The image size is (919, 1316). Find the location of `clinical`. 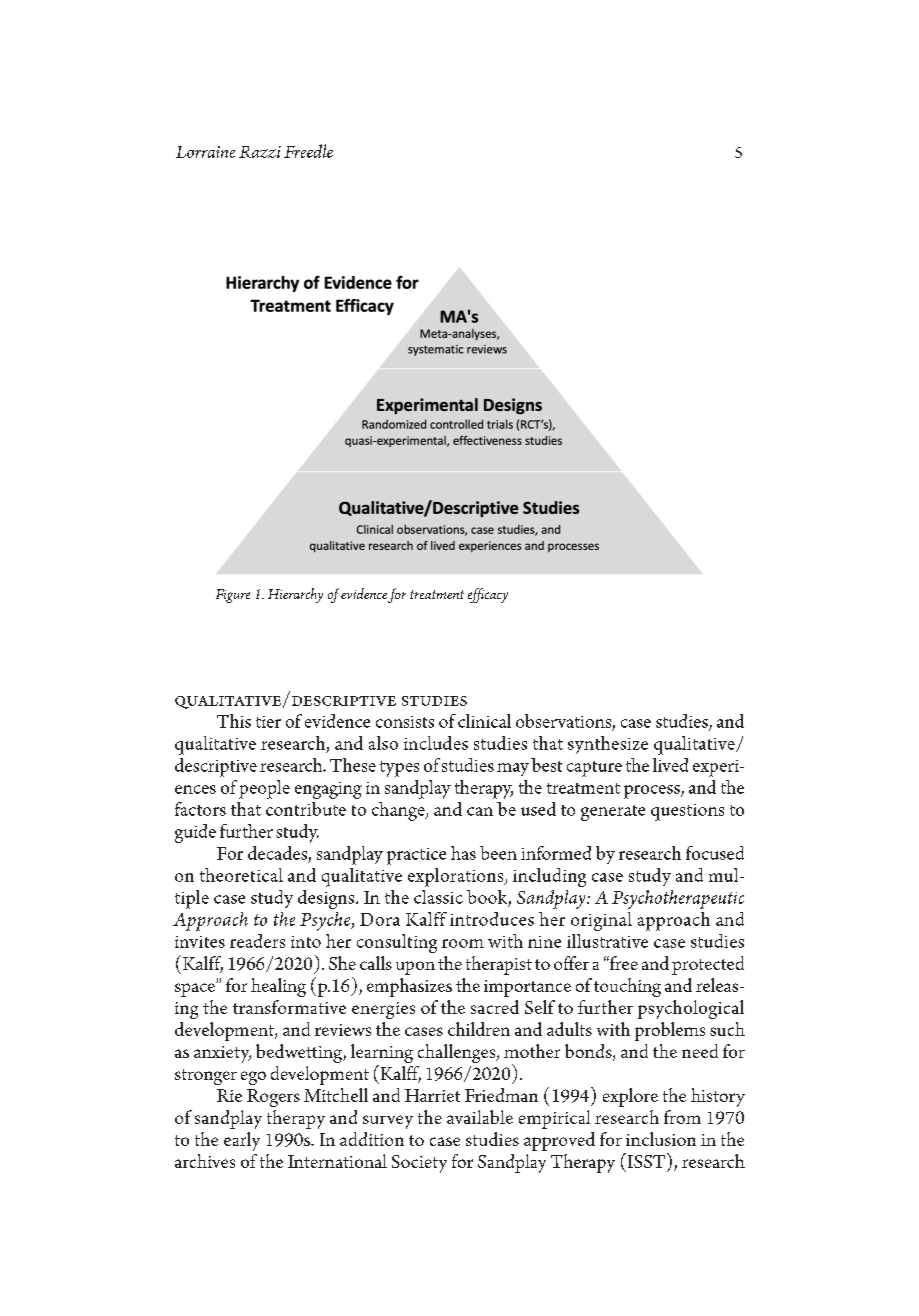

clinical is located at coordinates (484, 721).
